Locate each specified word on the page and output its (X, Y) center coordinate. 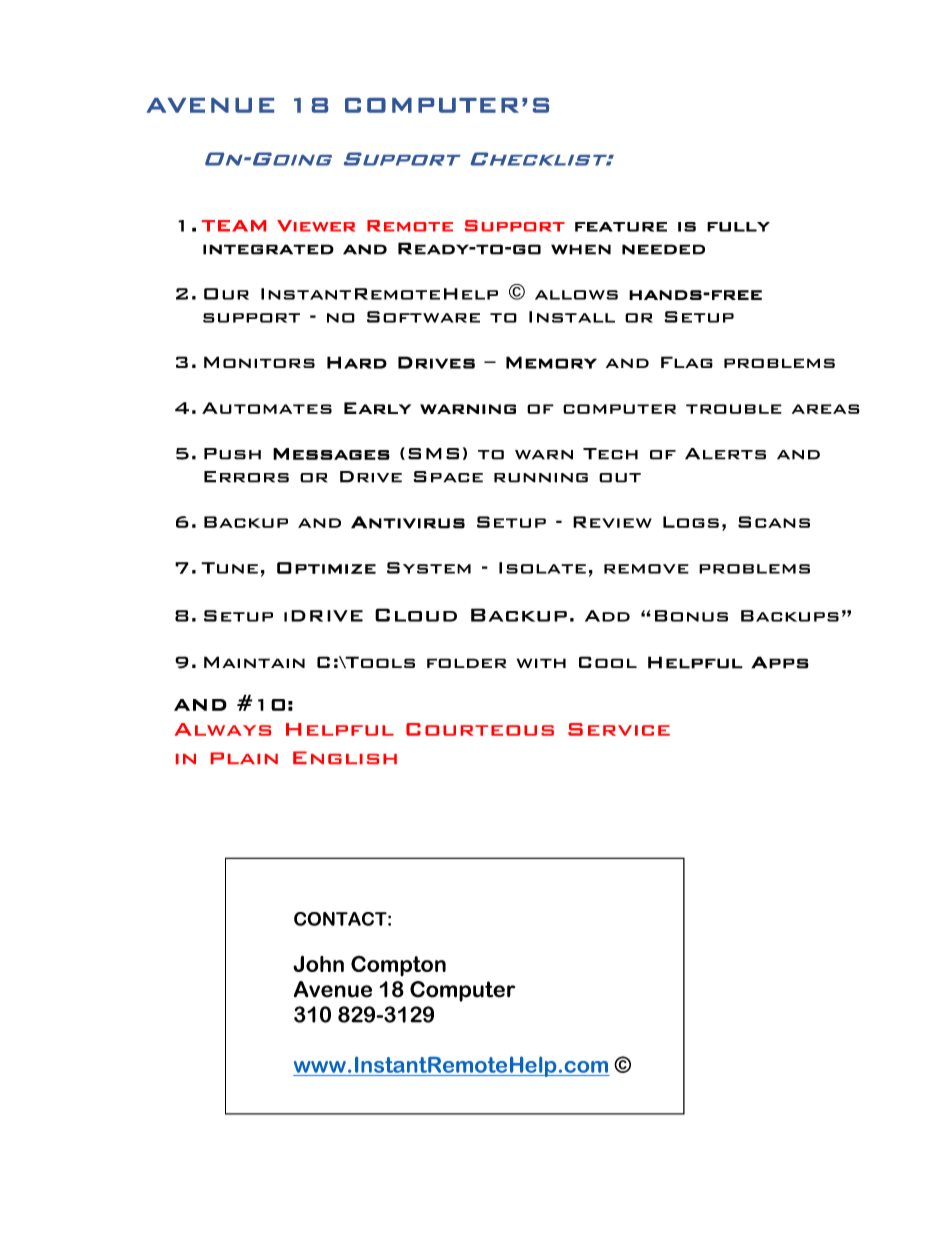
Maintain (254, 662)
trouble (734, 409)
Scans (774, 522)
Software (423, 317)
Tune (229, 568)
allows (576, 295)
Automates (267, 408)
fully (738, 227)
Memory (551, 362)
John (318, 964)
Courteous (480, 729)
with (541, 663)
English (345, 757)
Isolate (542, 568)
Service (619, 729)
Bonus (691, 616)
